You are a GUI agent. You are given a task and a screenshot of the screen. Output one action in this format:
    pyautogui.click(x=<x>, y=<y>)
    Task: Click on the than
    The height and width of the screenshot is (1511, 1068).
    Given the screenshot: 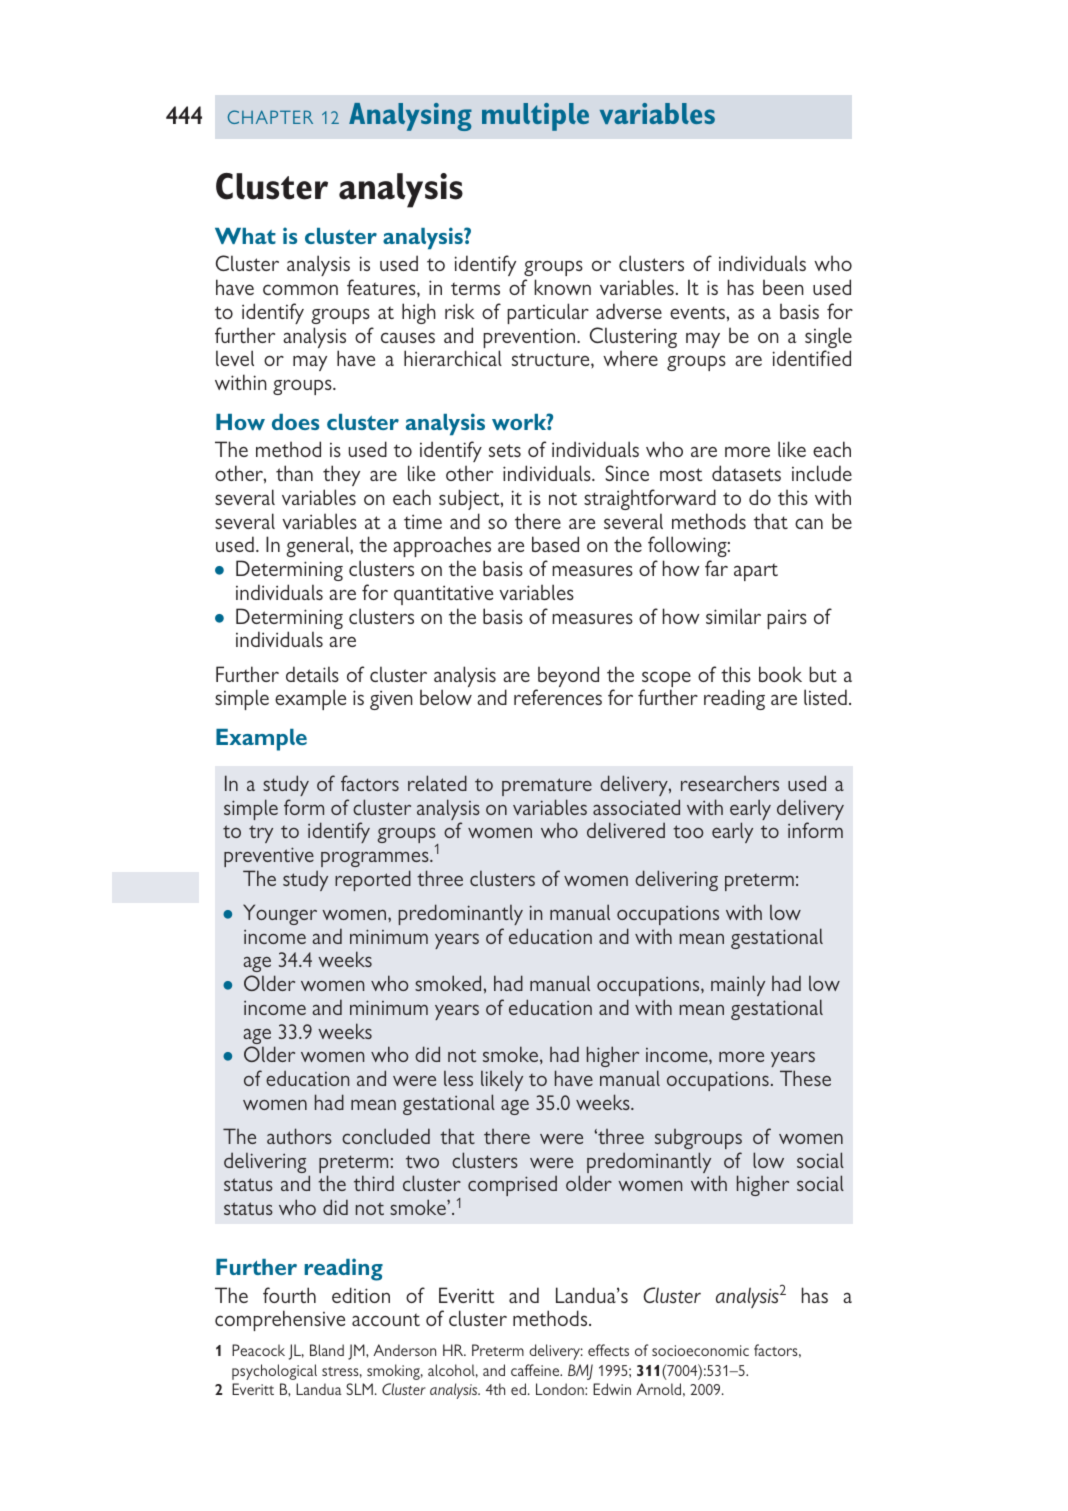 What is the action you would take?
    pyautogui.click(x=294, y=473)
